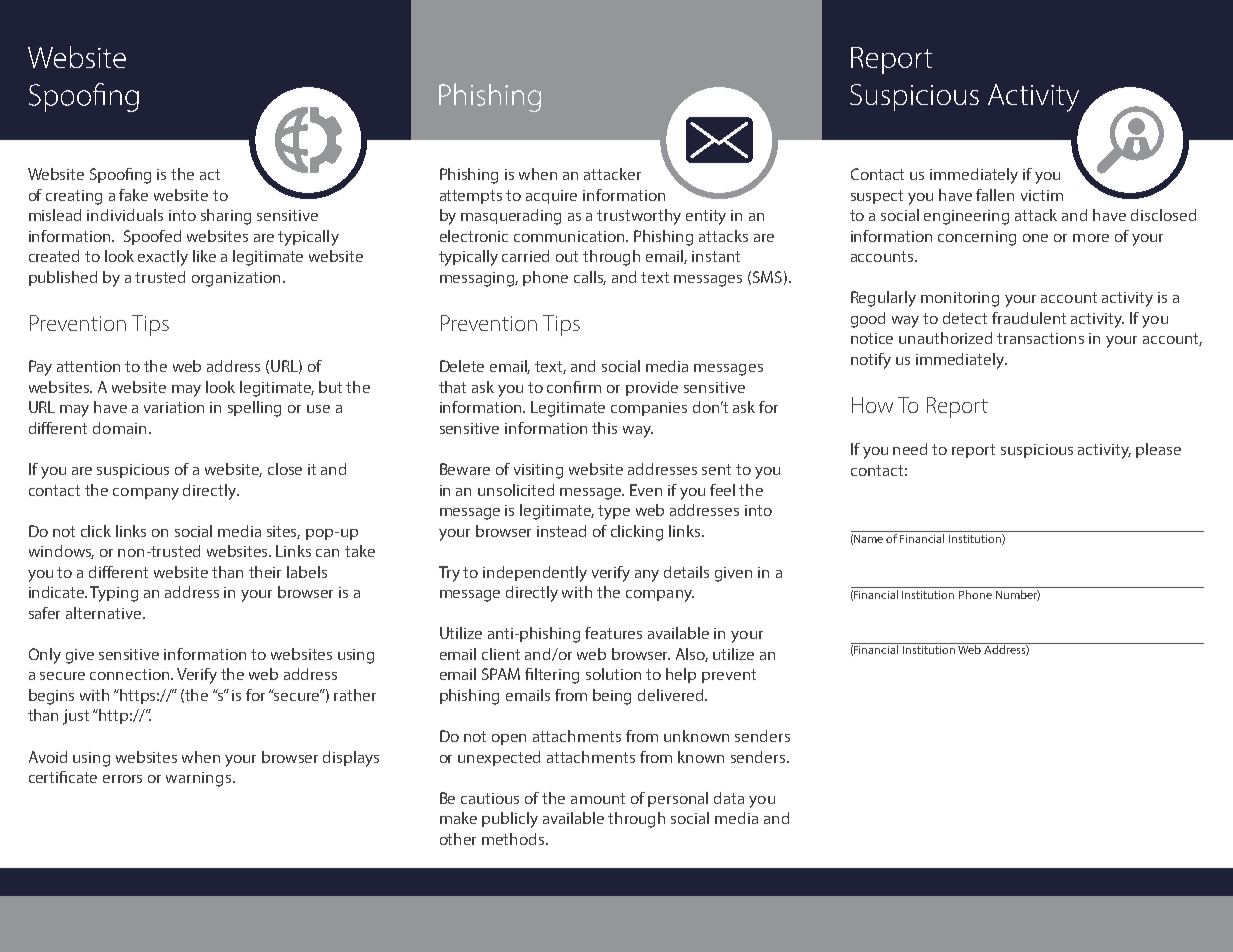 The width and height of the page is (1233, 952). What do you see at coordinates (598, 798) in the page?
I see `amount` at bounding box center [598, 798].
